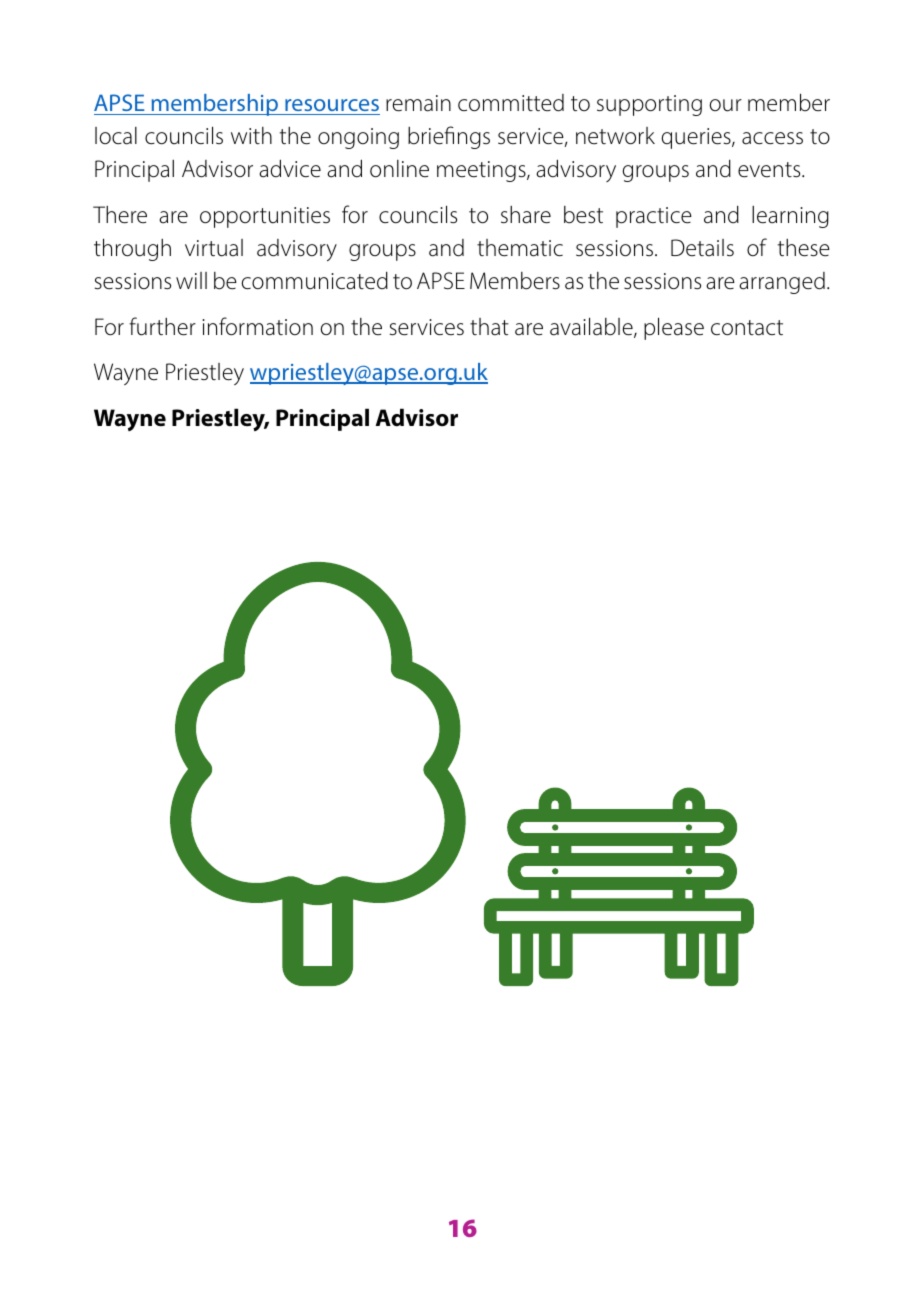  What do you see at coordinates (418, 103) in the screenshot?
I see `remain` at bounding box center [418, 103].
